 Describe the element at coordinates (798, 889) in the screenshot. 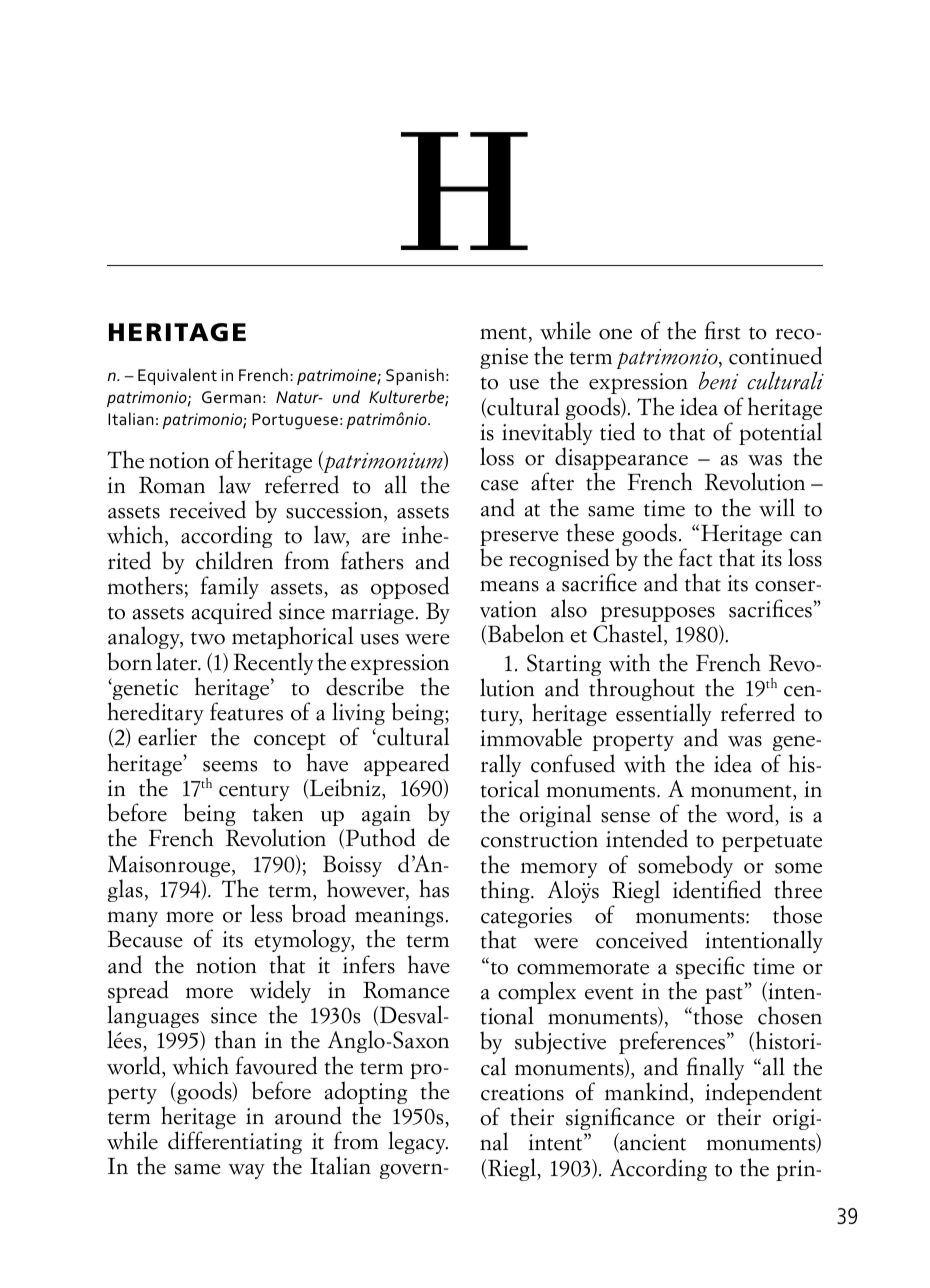

I see `three` at that location.
